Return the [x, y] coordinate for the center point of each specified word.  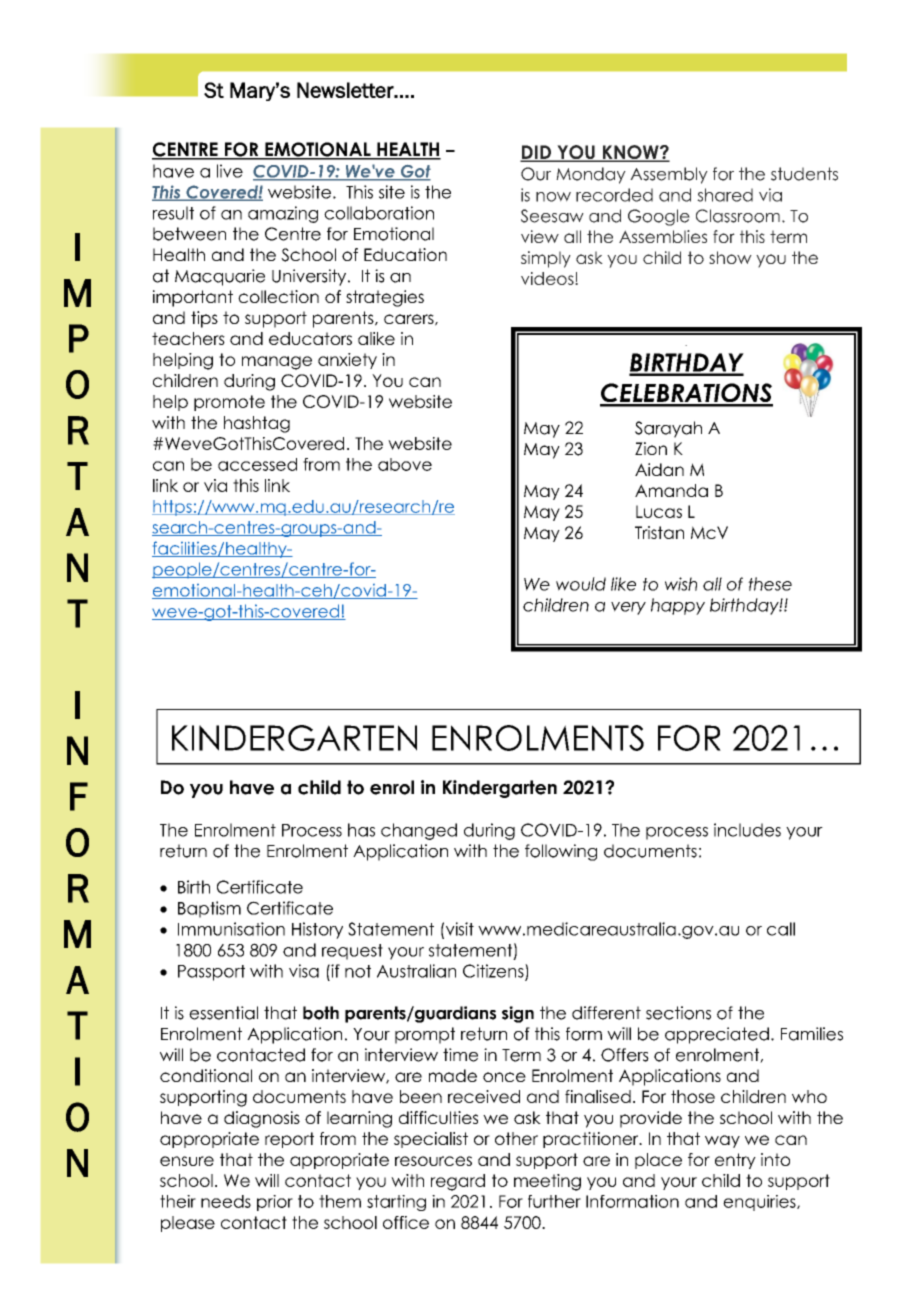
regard [458, 1182]
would [581, 584]
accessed [257, 464]
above [405, 464]
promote [229, 403]
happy [678, 606]
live [230, 171]
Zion [651, 448]
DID [536, 153]
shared [725, 195]
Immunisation [231, 929]
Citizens [494, 972]
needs [226, 1201]
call [781, 929]
